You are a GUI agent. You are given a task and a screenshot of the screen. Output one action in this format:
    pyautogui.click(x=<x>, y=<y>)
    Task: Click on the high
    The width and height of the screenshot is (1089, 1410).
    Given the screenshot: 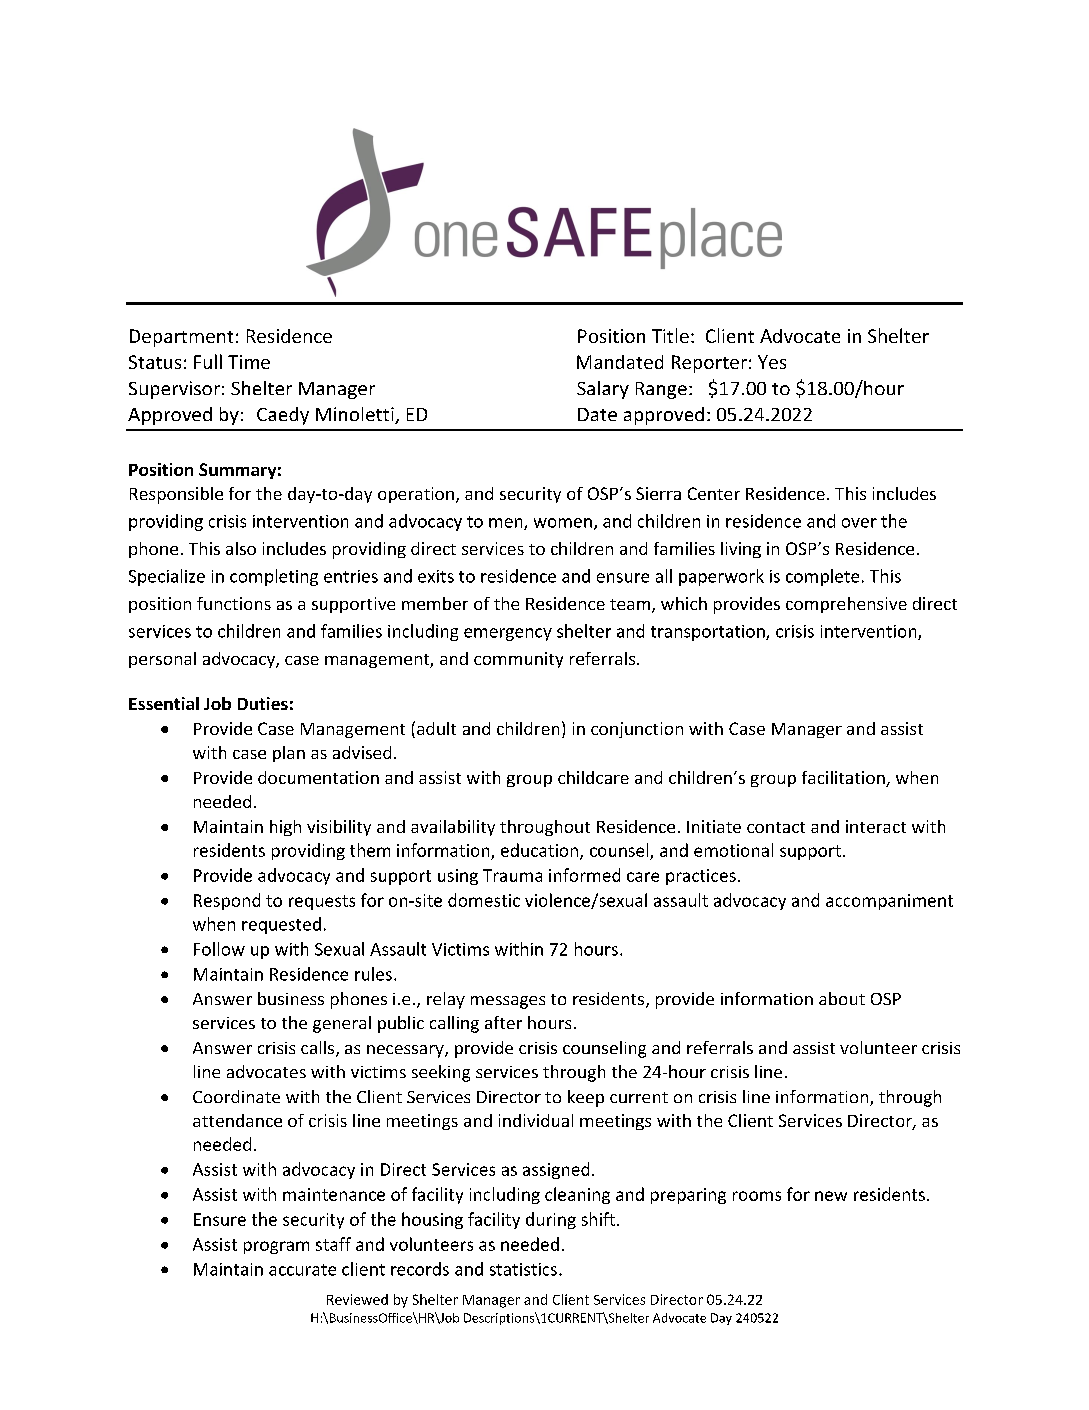 What is the action you would take?
    pyautogui.click(x=285, y=828)
